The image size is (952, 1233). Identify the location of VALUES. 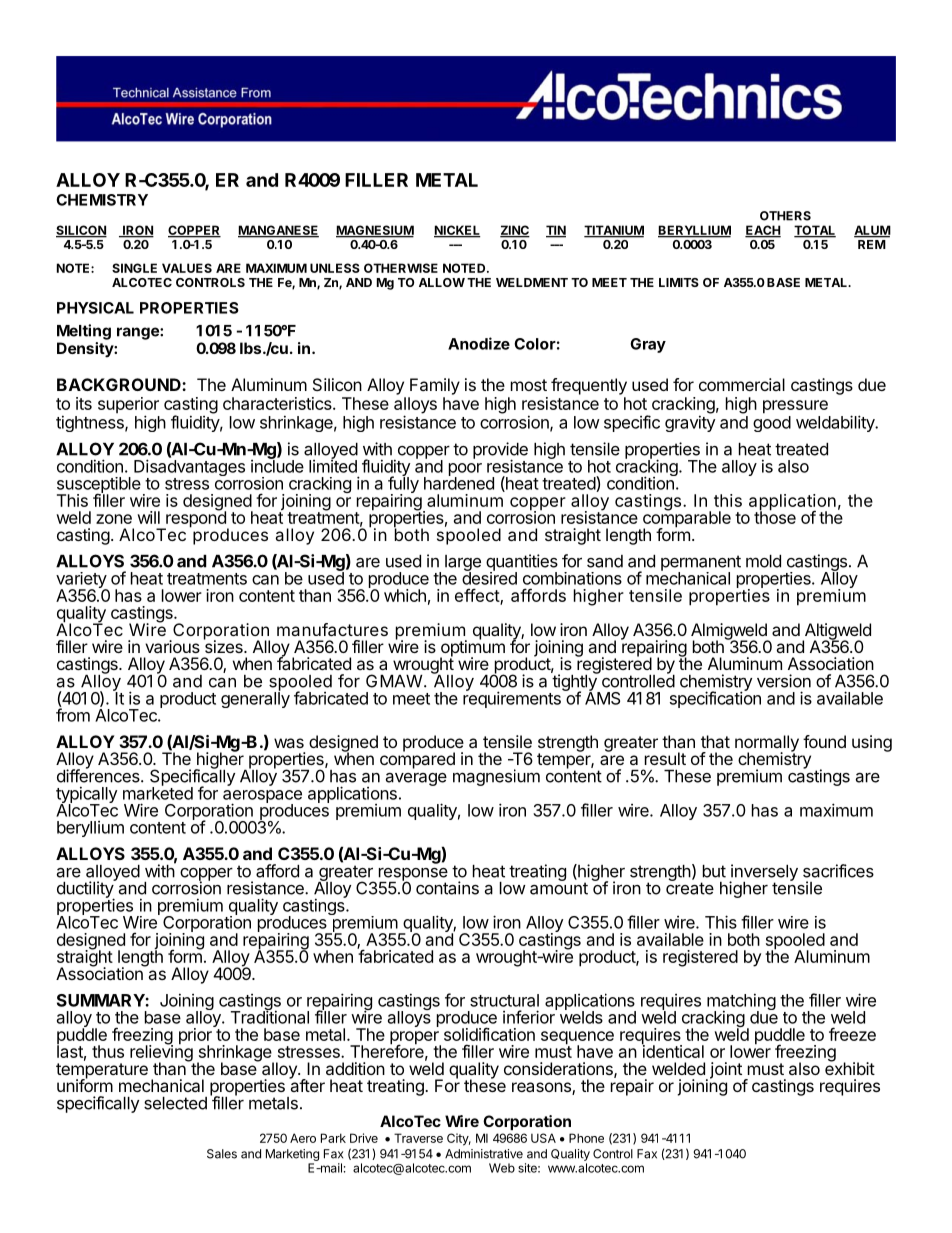
(187, 268).
